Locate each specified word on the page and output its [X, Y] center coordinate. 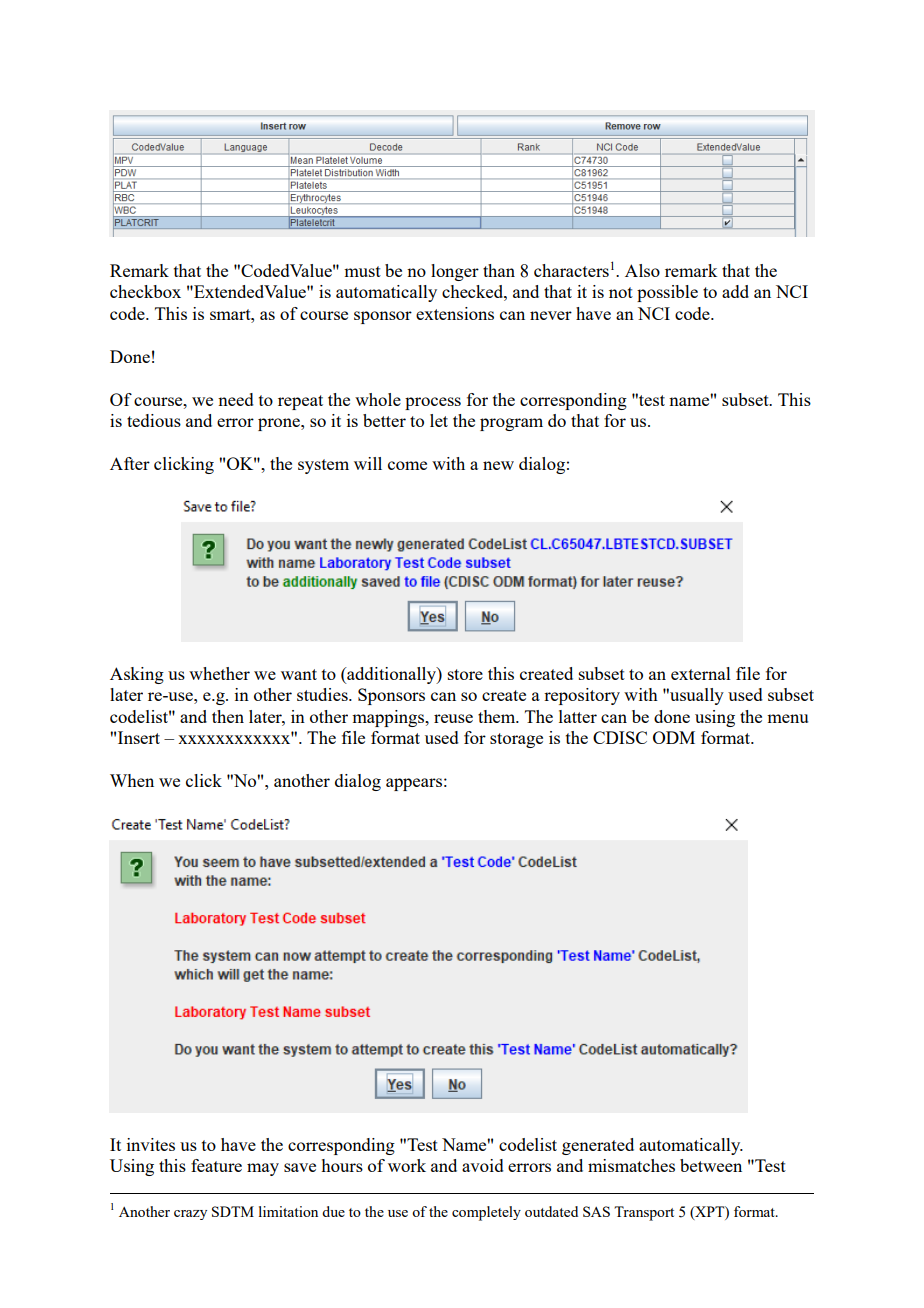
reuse [453, 718]
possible [667, 293]
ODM [674, 737]
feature [216, 1165]
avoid [483, 1165]
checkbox [145, 291]
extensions [455, 313]
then [228, 716]
